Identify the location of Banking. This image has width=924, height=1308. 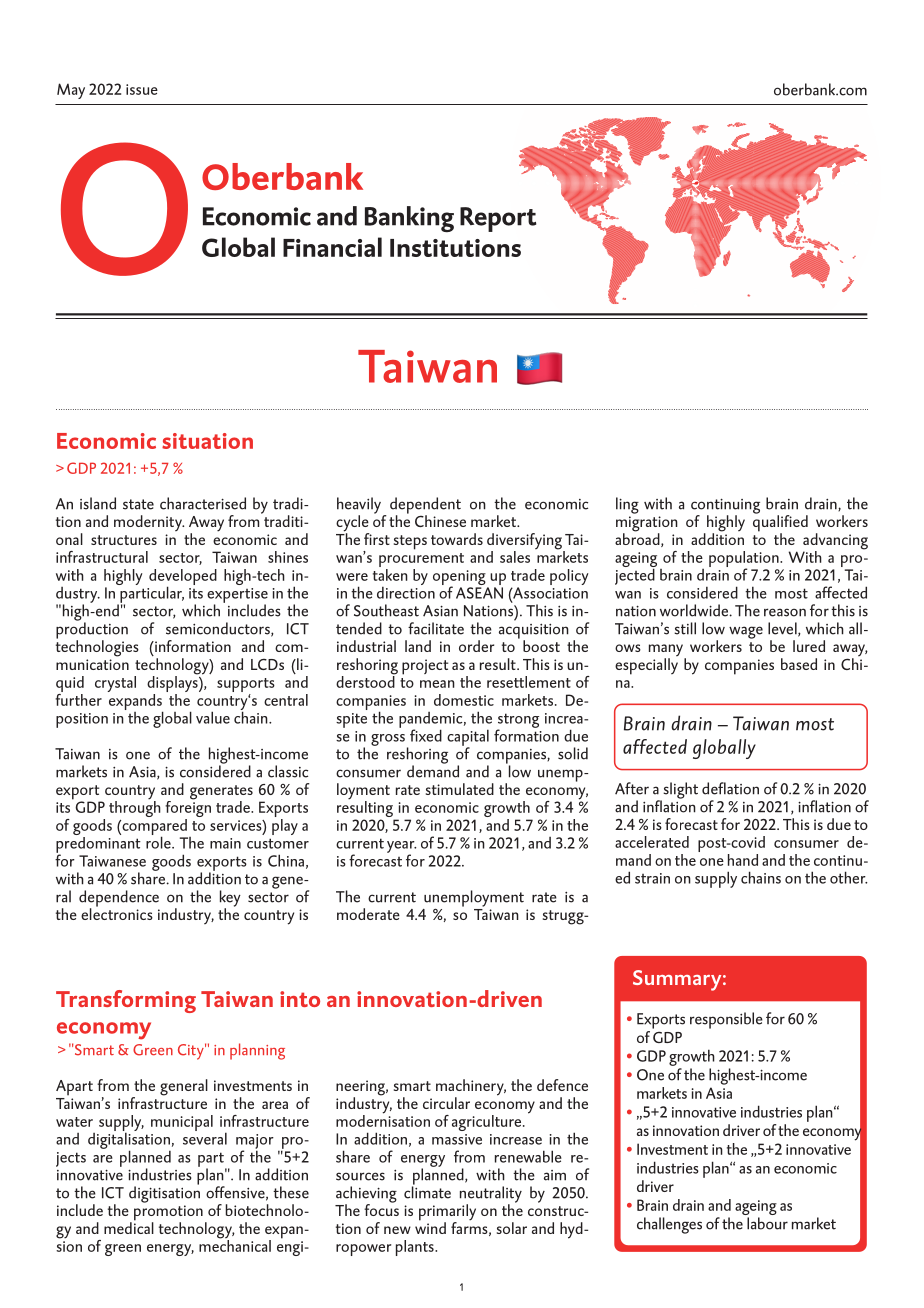
(409, 219).
